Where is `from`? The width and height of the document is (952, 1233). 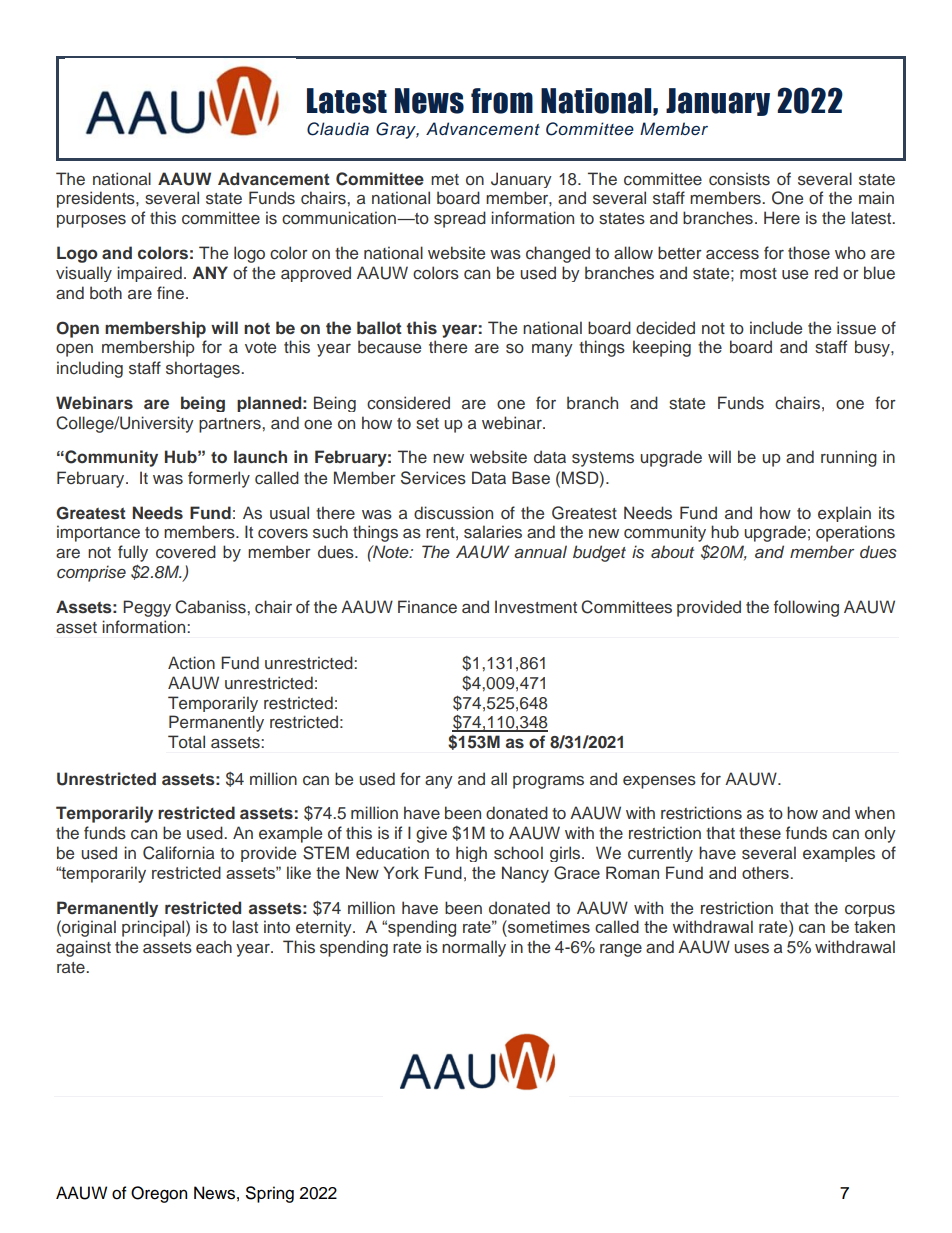
from is located at coordinates (502, 101).
